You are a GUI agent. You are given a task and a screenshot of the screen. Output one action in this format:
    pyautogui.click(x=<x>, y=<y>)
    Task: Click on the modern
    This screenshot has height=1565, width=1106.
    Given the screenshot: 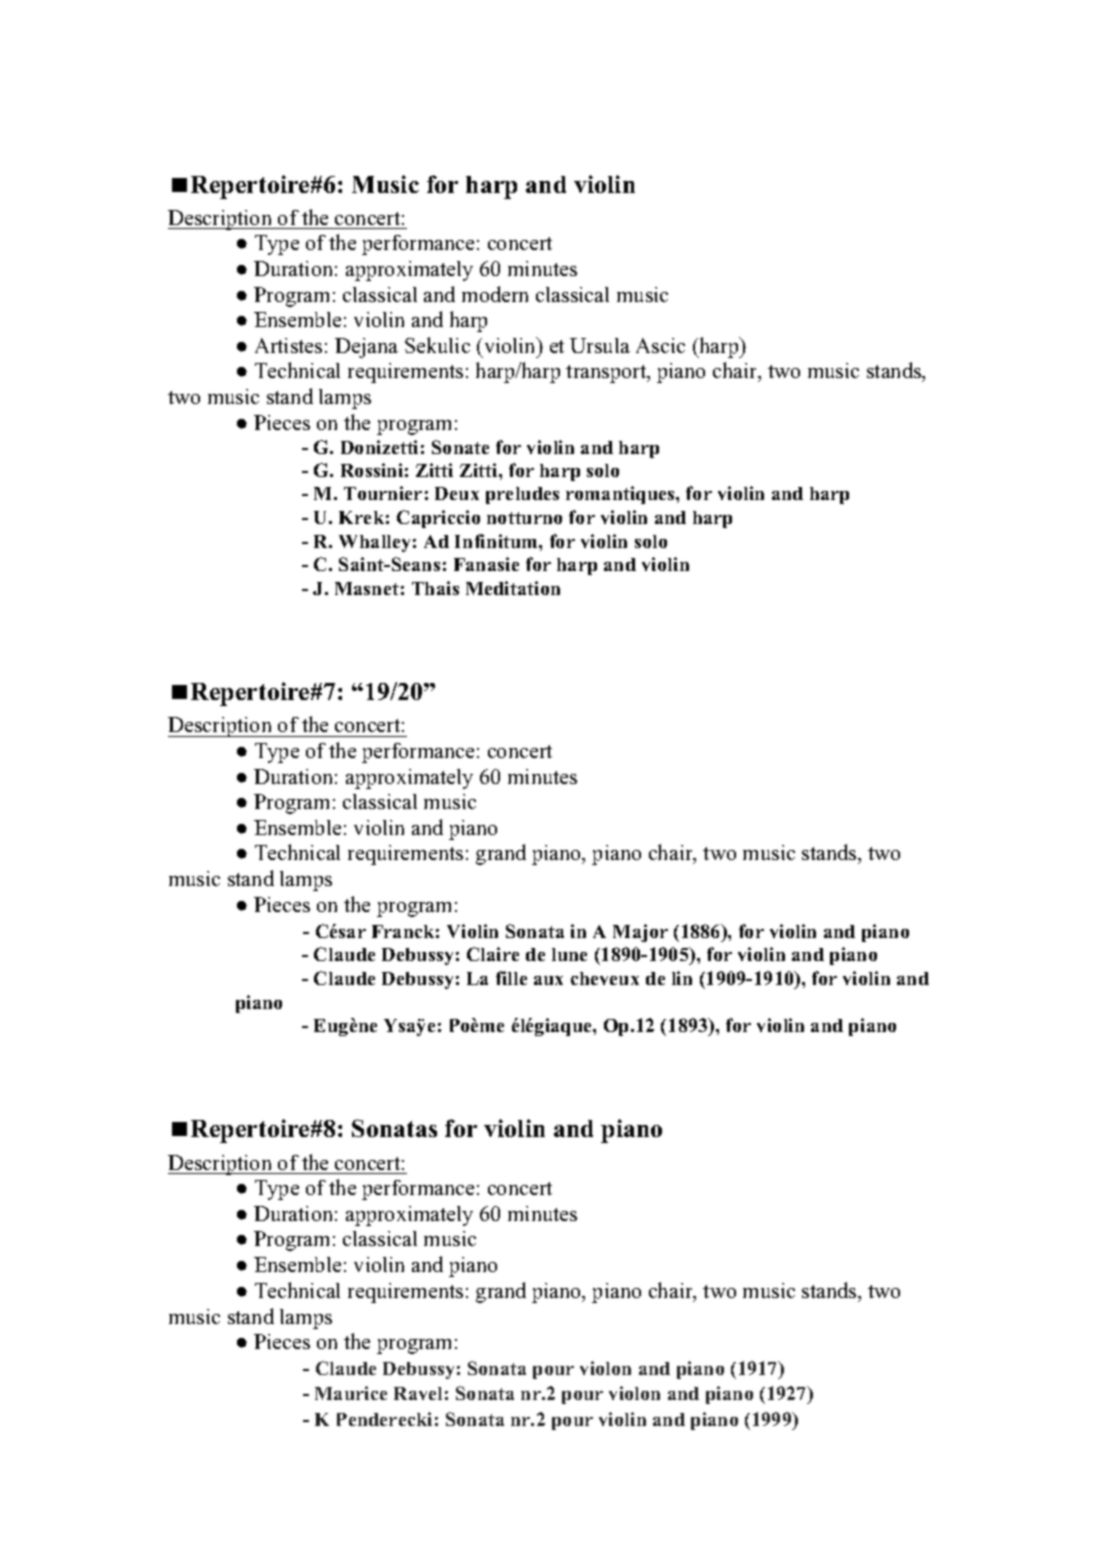 What is the action you would take?
    pyautogui.click(x=495, y=294)
